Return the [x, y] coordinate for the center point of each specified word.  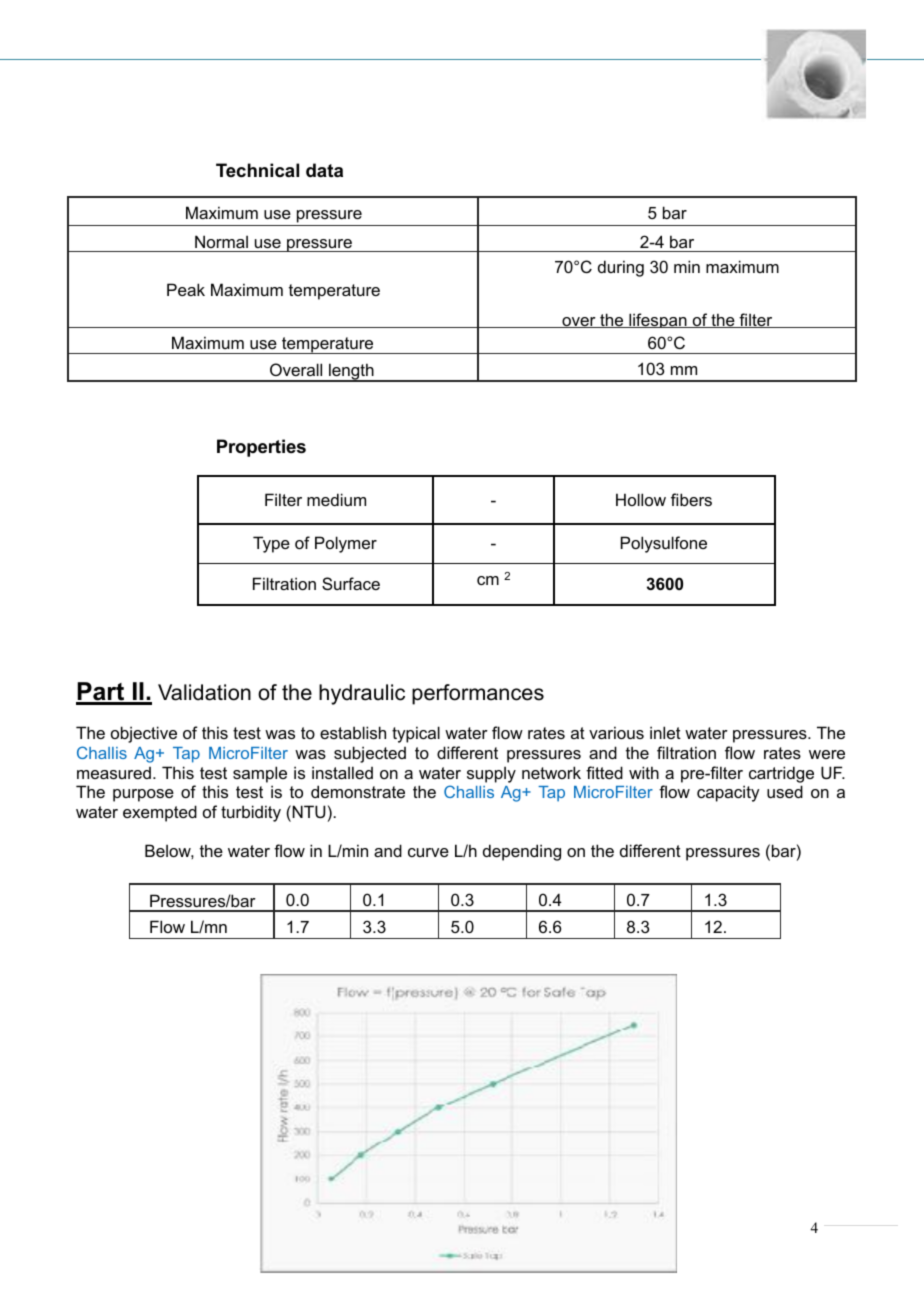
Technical [257, 170]
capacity [728, 793]
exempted [160, 813]
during [621, 268]
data [324, 170]
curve [428, 852]
